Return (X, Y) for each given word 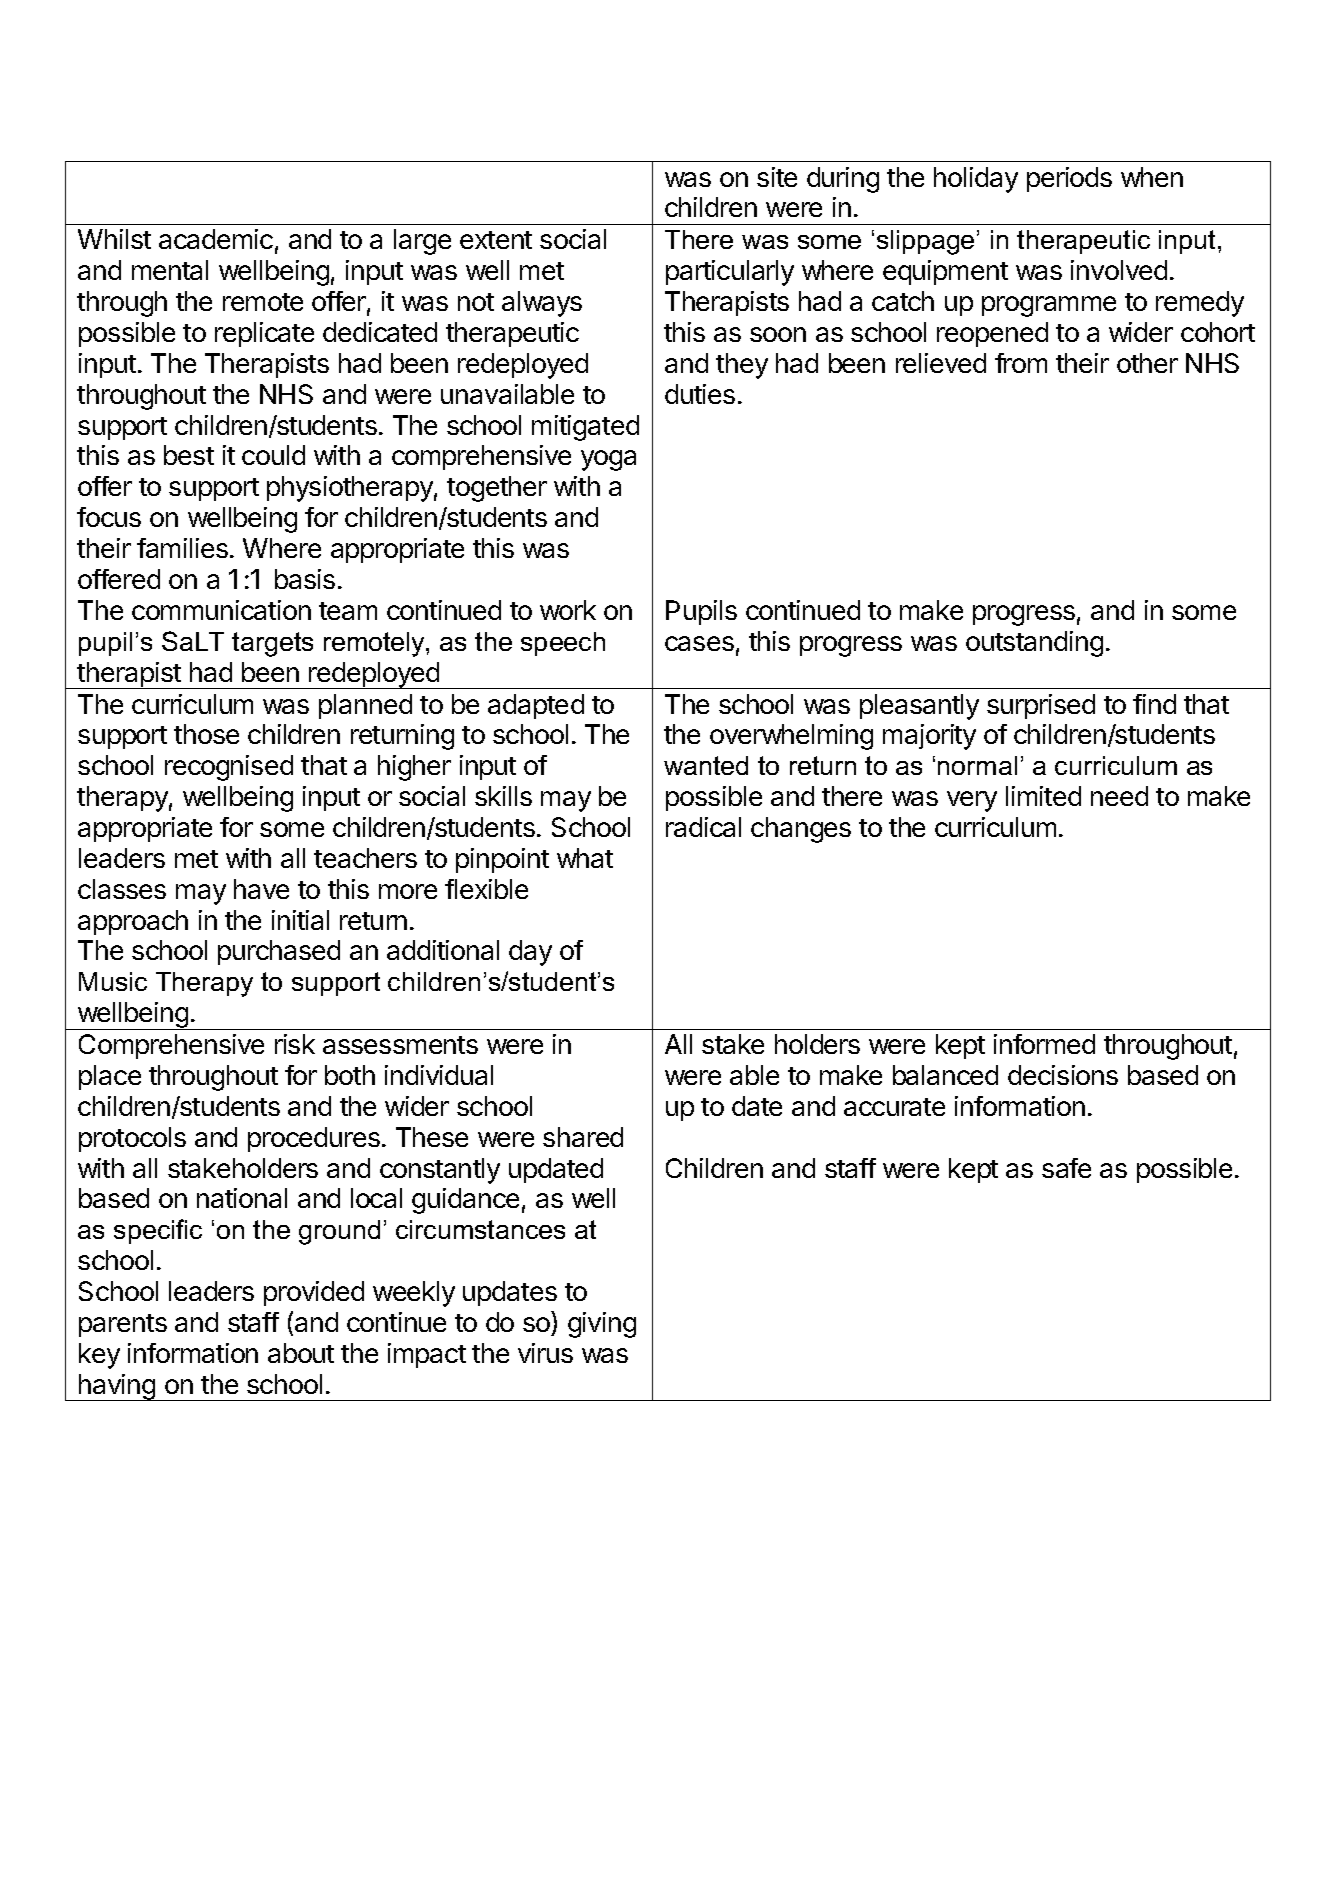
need (1119, 796)
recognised (229, 768)
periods (1069, 179)
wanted (706, 765)
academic (216, 239)
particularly (730, 273)
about (301, 1353)
